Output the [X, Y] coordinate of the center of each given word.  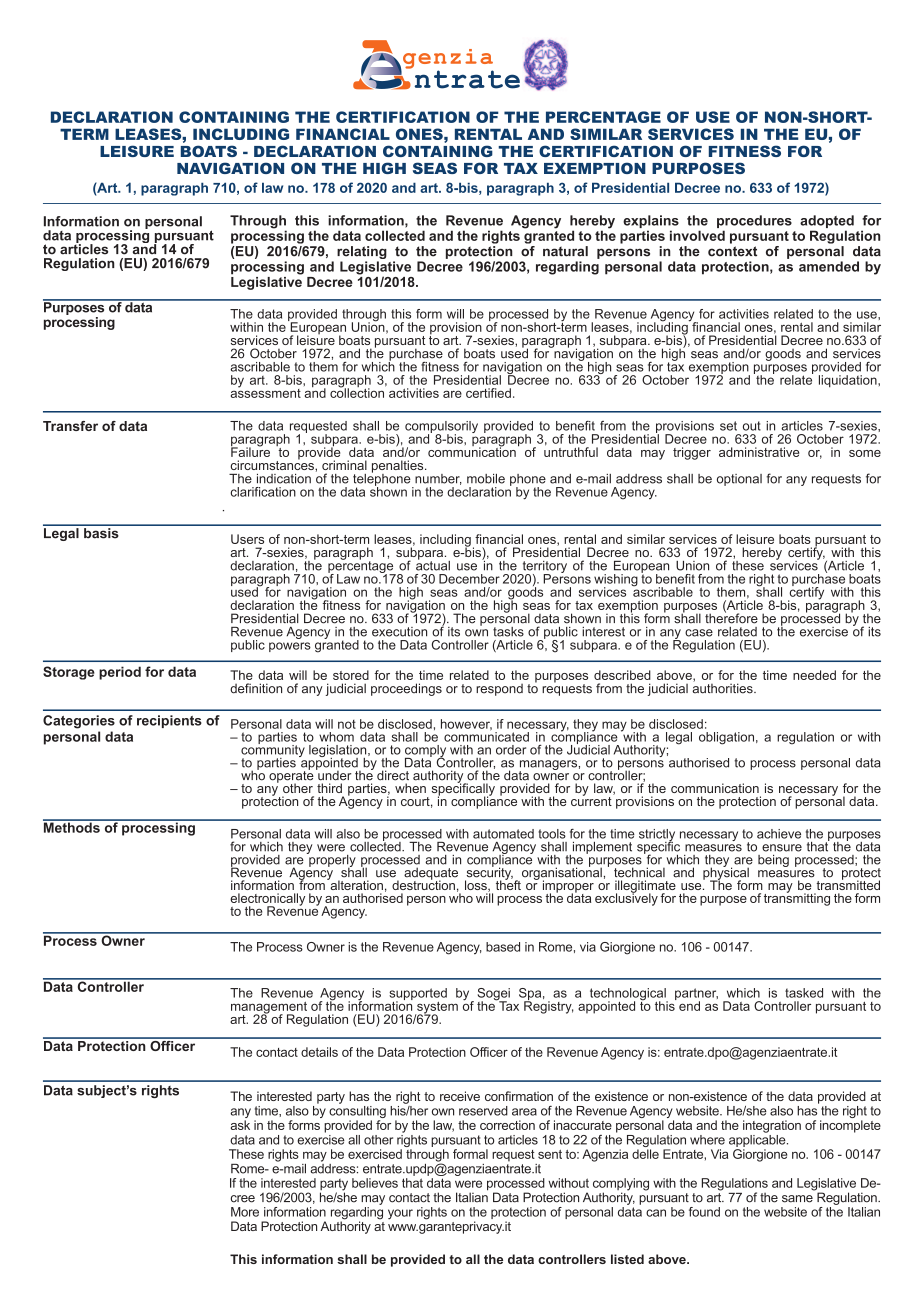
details [319, 1052]
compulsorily [441, 428]
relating [362, 252]
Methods [72, 826]
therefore [731, 617]
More [245, 1212]
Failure [250, 451]
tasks [508, 632]
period [120, 673]
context [732, 251]
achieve [779, 834]
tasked [804, 993]
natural [565, 251]
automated [503, 834]
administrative [759, 452]
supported [418, 995]
